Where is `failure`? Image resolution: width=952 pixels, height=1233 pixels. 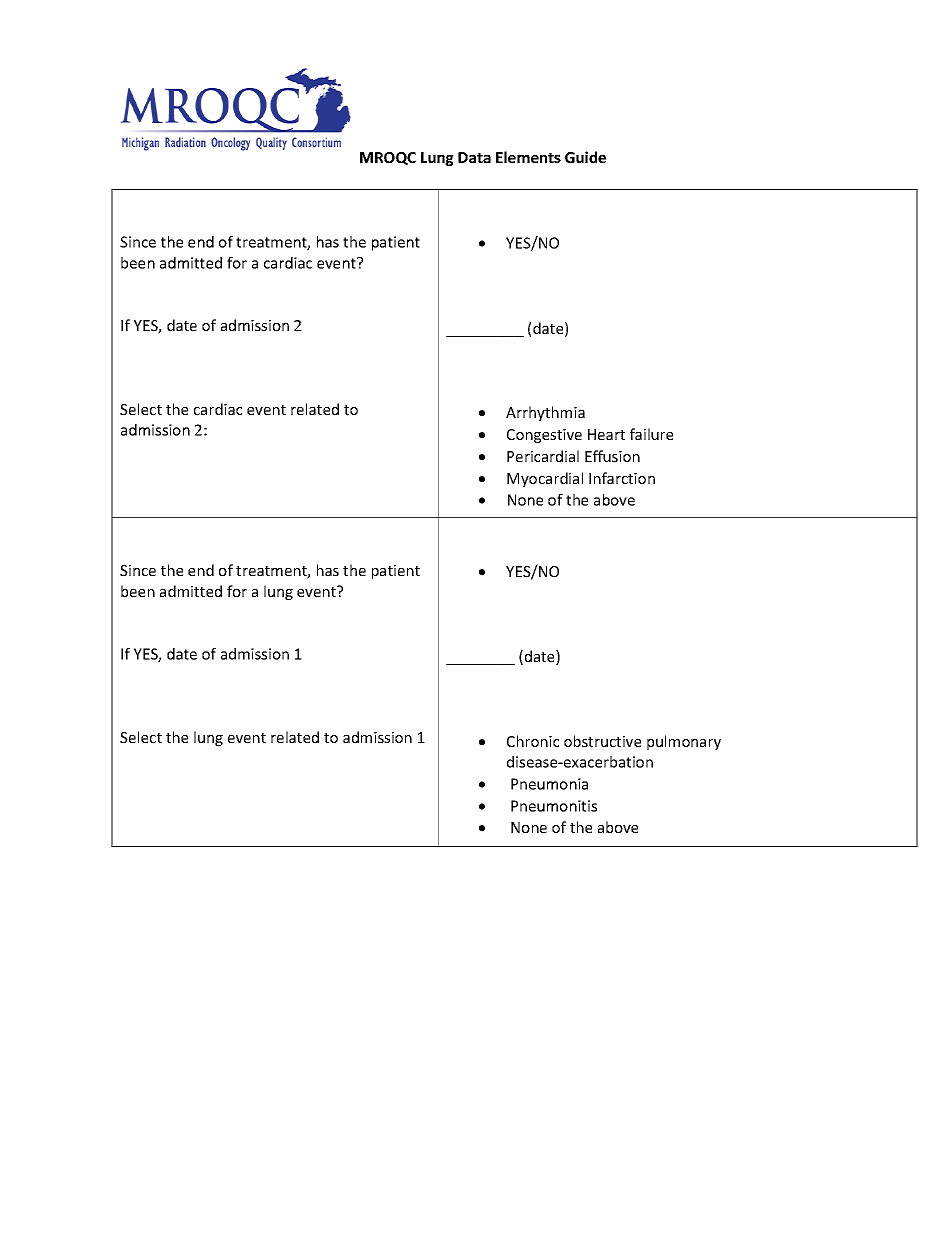 failure is located at coordinates (651, 434).
